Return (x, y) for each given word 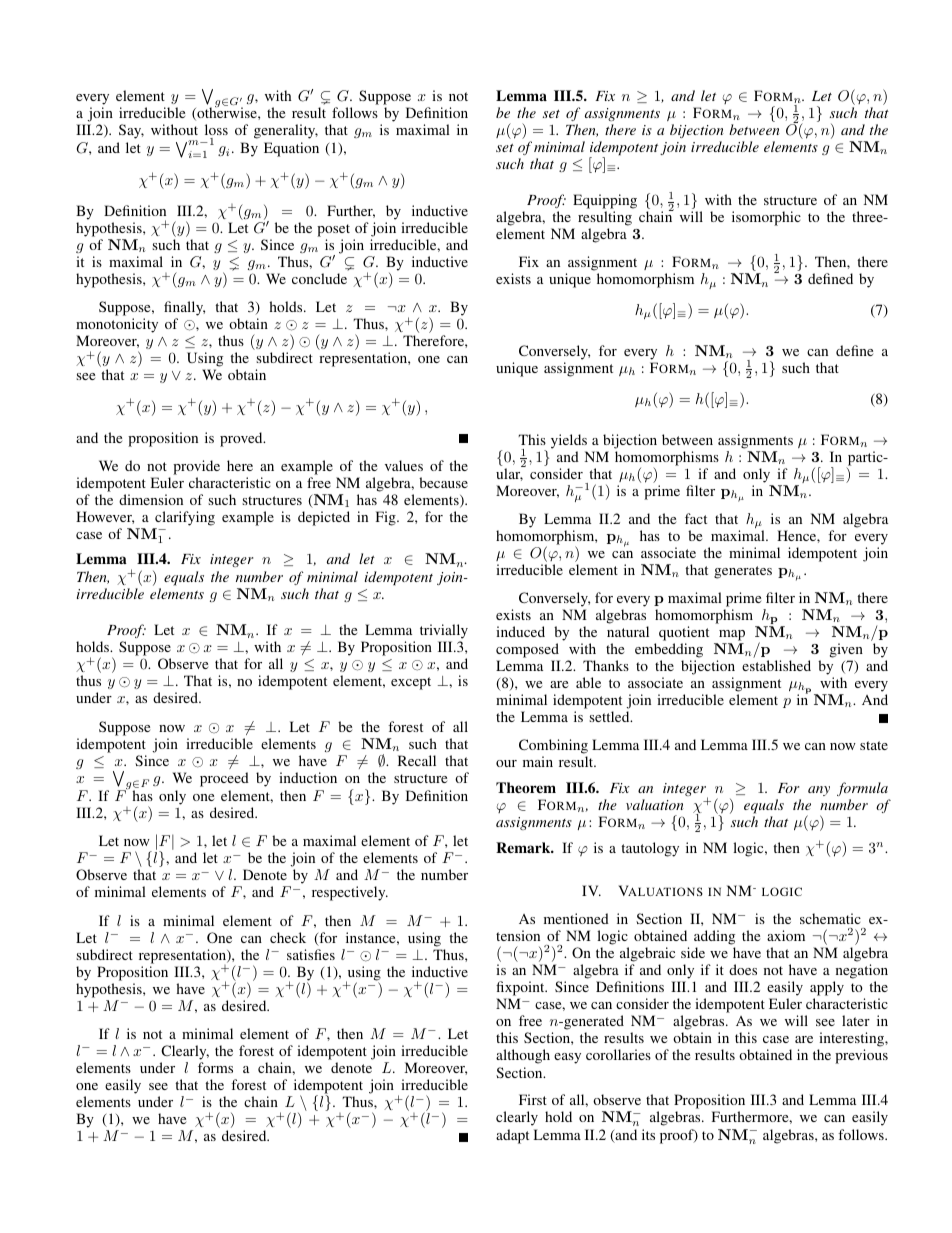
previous (861, 1056)
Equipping (605, 203)
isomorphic (766, 218)
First (533, 1099)
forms (215, 1067)
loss (216, 129)
